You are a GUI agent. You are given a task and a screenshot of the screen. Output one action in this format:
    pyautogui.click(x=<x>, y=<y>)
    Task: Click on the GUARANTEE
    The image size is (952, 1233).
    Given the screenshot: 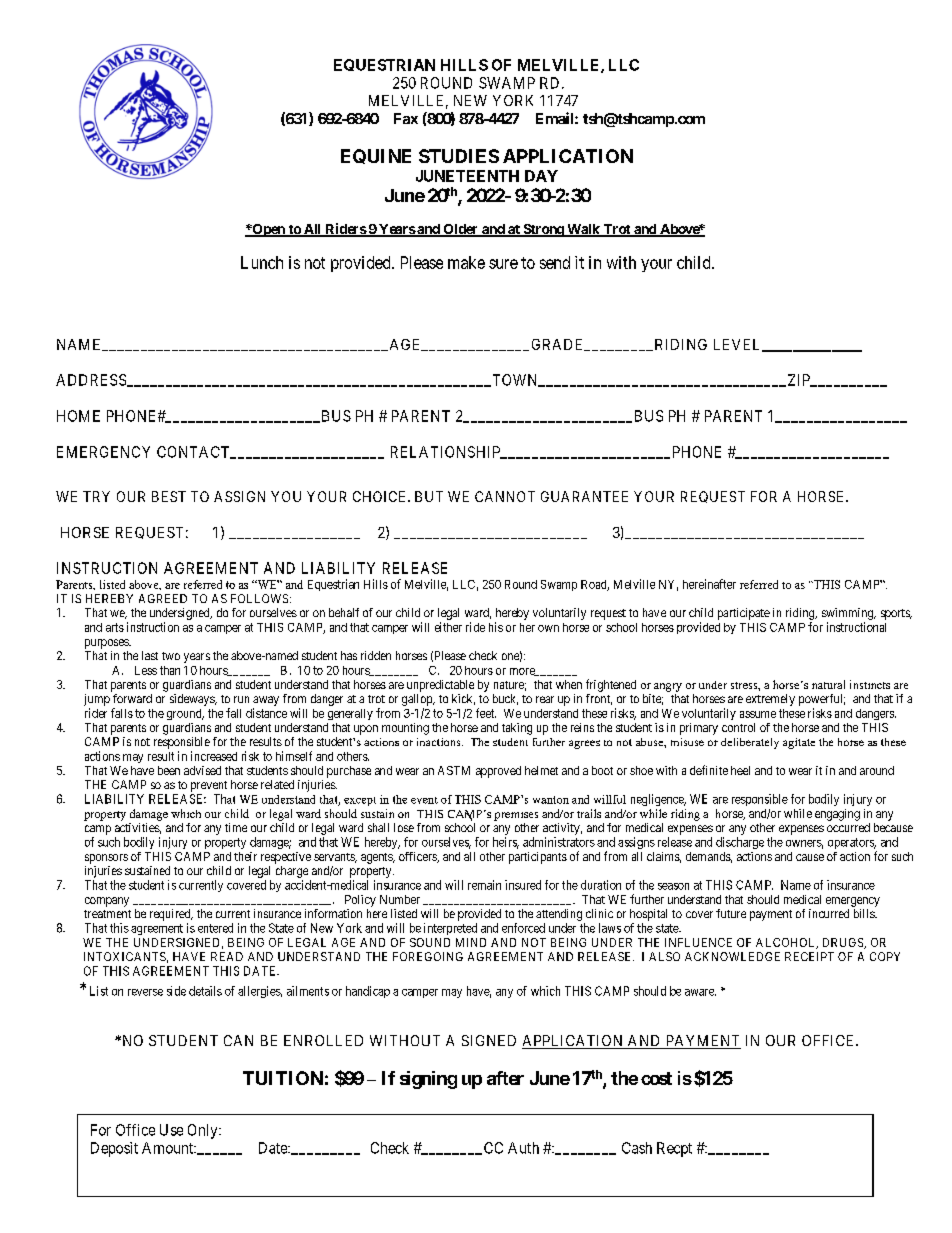 What is the action you would take?
    pyautogui.click(x=584, y=496)
